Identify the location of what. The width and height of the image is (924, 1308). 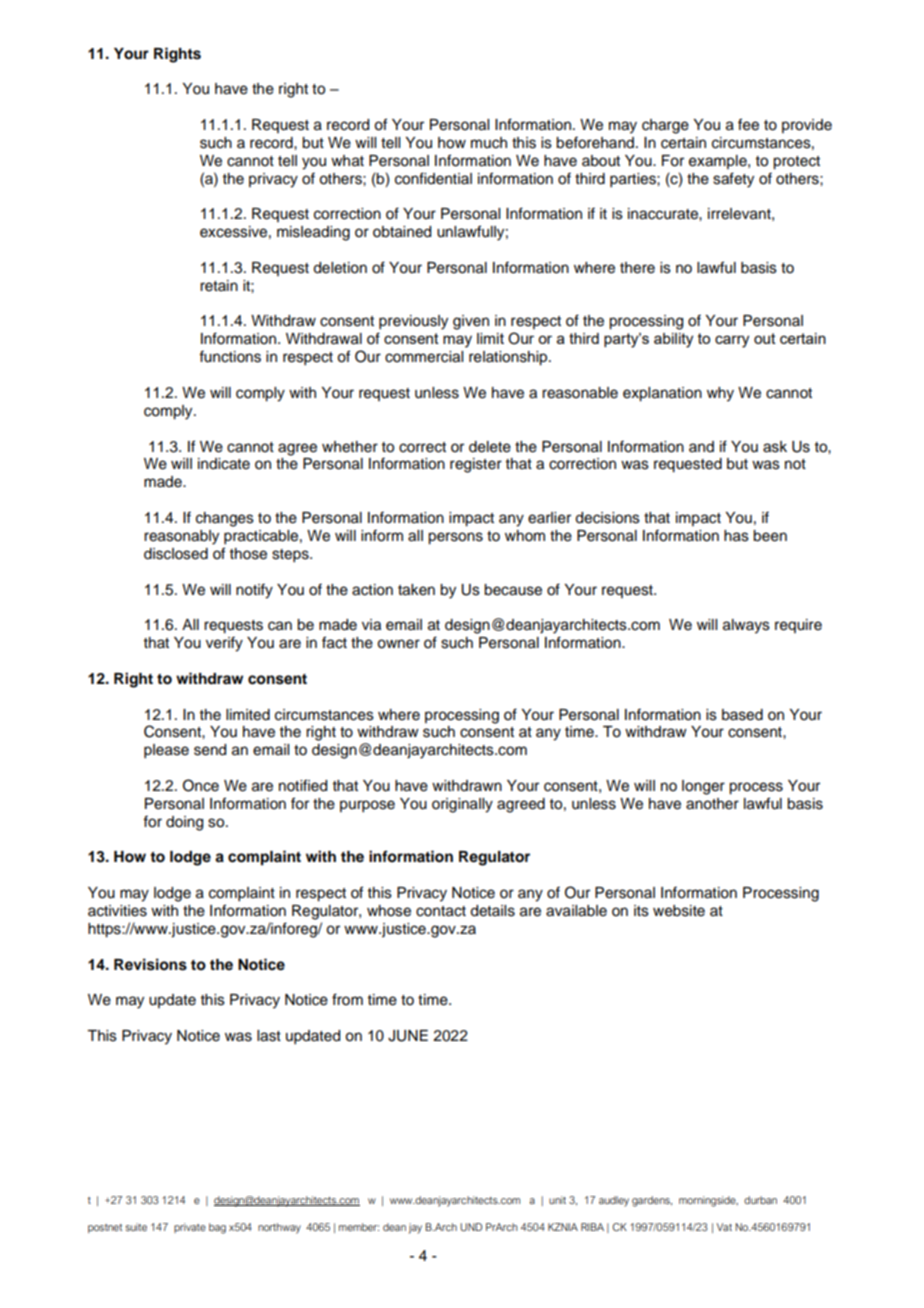
(347, 161).
